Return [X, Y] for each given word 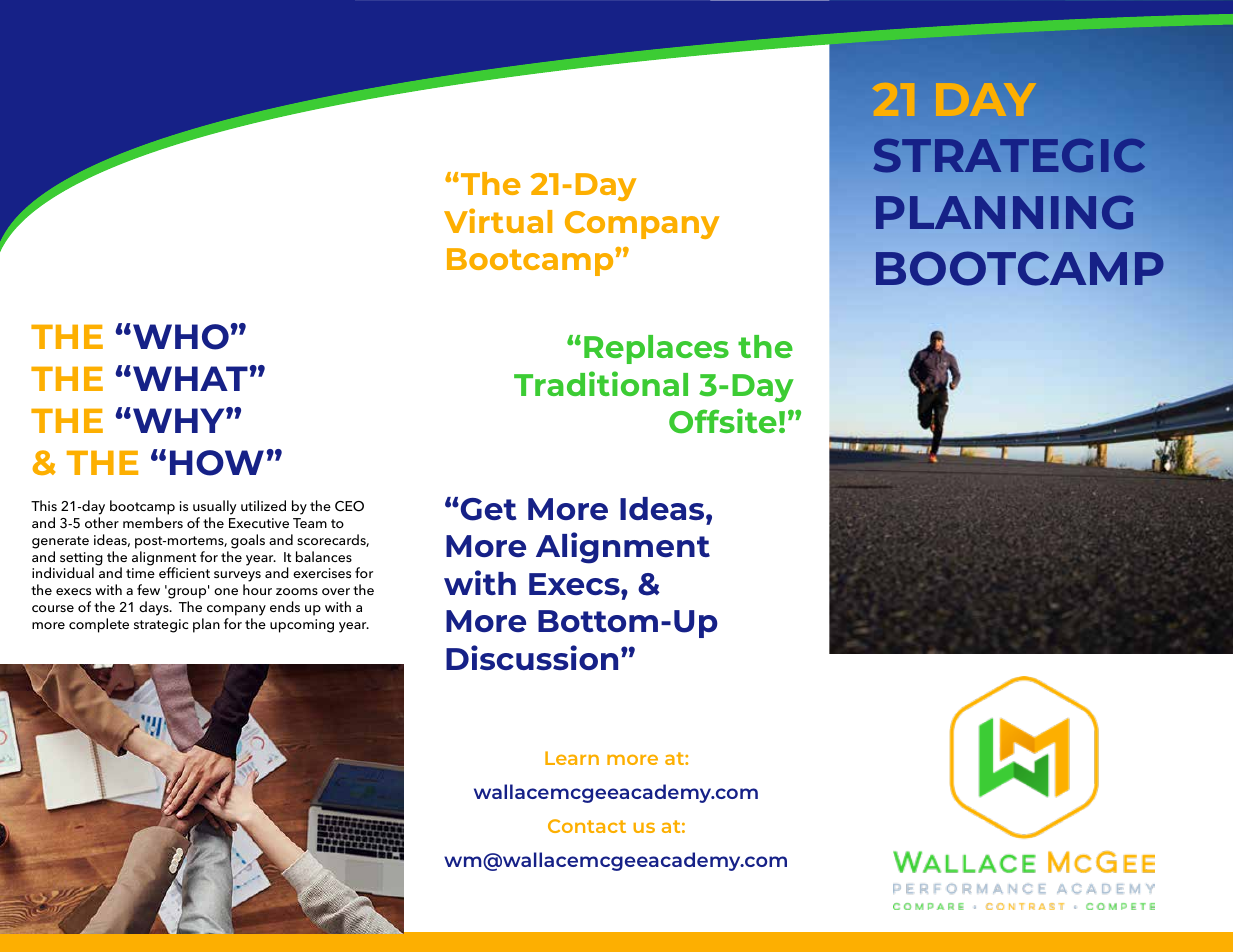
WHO [181, 337]
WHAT [190, 378]
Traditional [601, 383]
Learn [572, 758]
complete [99, 625]
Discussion [532, 657]
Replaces [656, 349]
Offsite [723, 421]
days [155, 608]
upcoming [302, 626]
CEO [349, 506]
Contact [587, 826]
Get [487, 509]
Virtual [498, 220]
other [102, 522]
